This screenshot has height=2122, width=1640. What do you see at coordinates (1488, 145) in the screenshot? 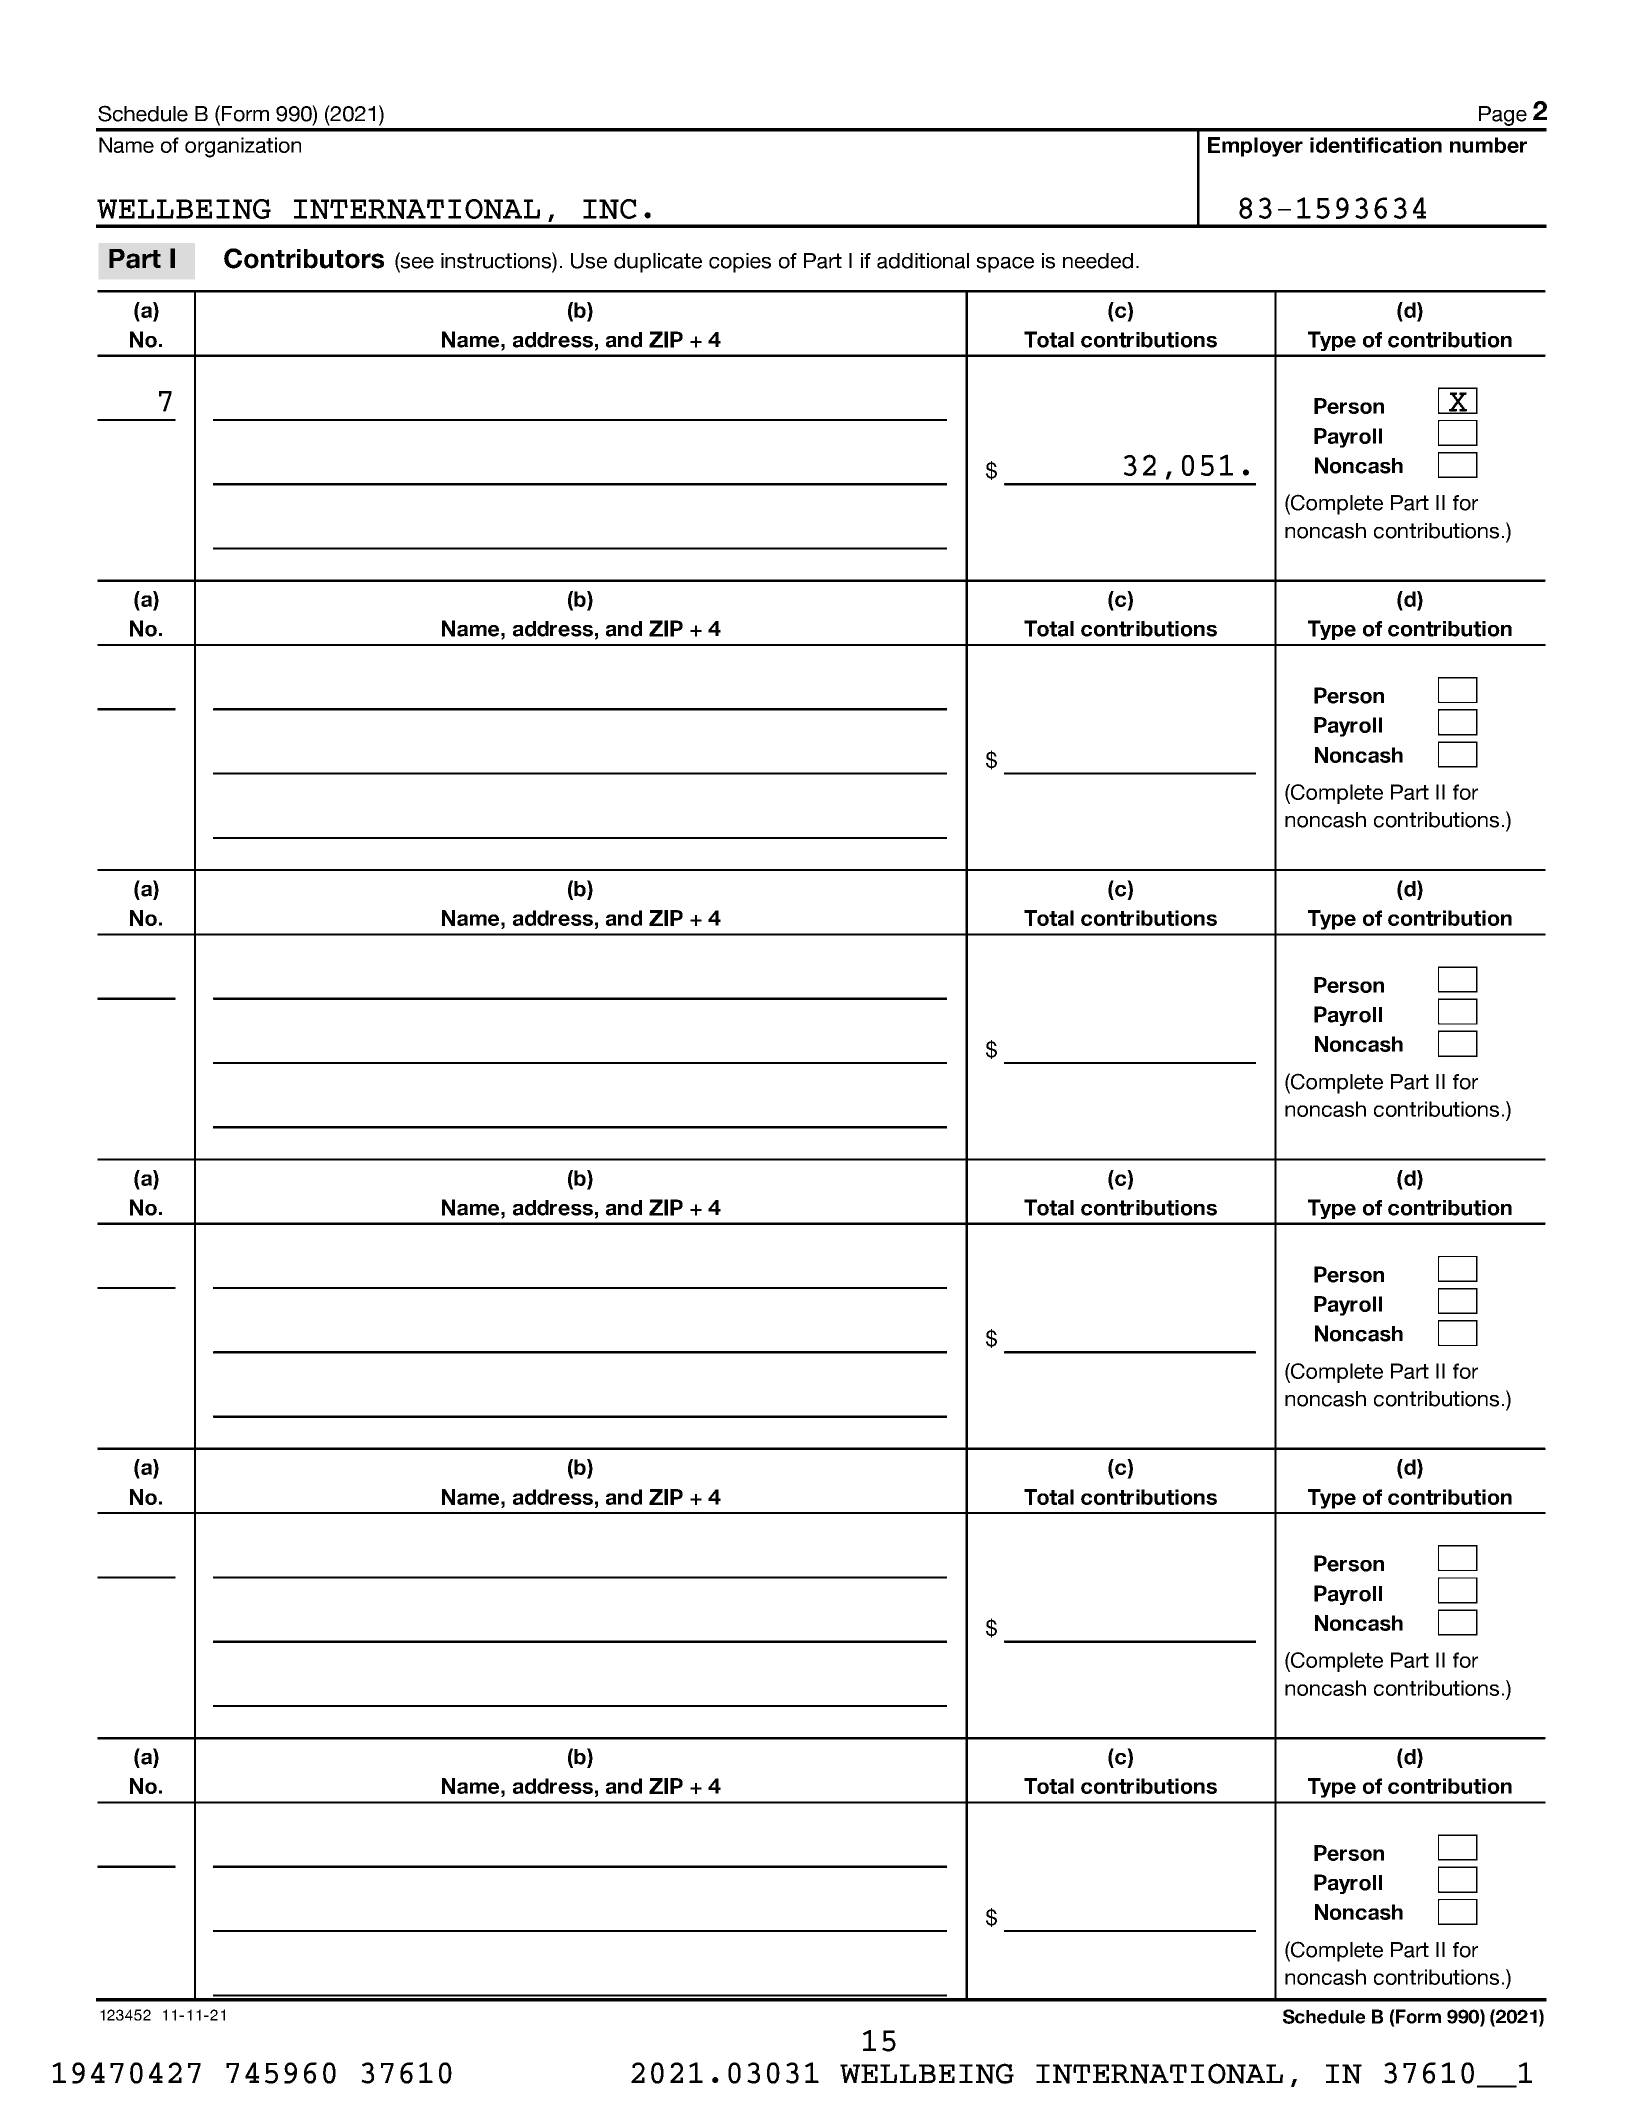
I see `number` at bounding box center [1488, 145].
